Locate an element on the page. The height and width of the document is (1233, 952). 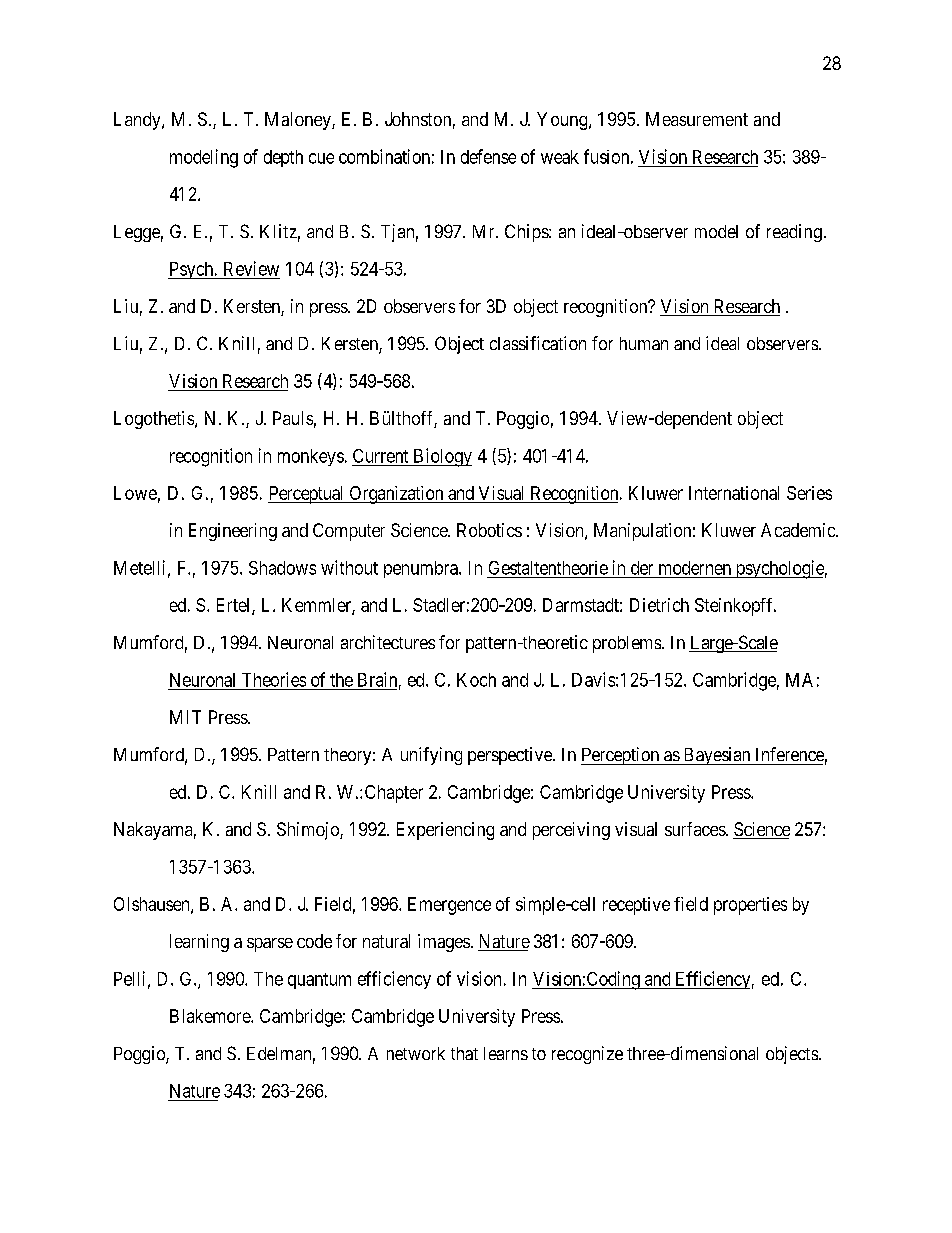
Dietrich is located at coordinates (659, 605).
